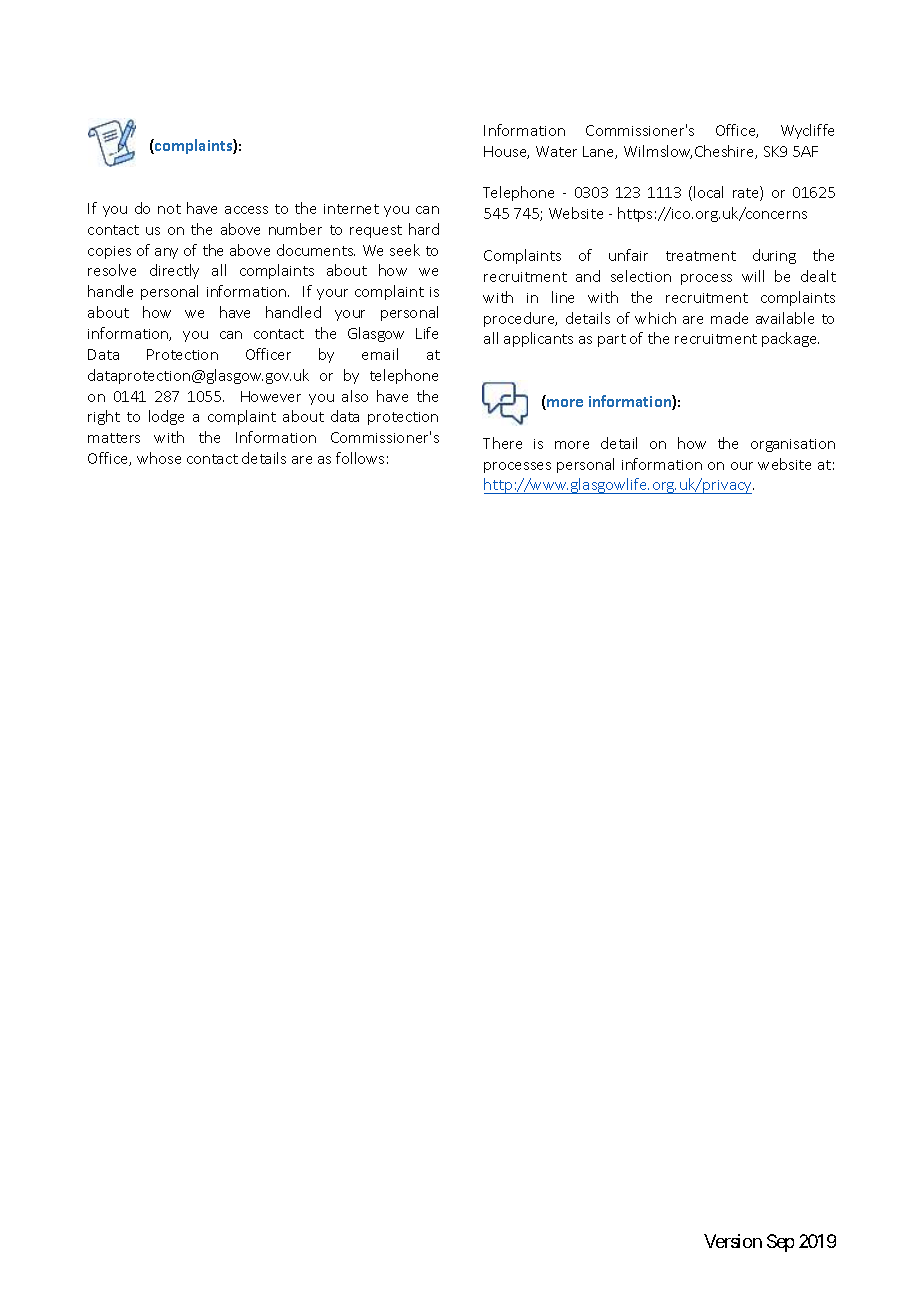 The image size is (924, 1308). I want to click on rate, so click(747, 193).
